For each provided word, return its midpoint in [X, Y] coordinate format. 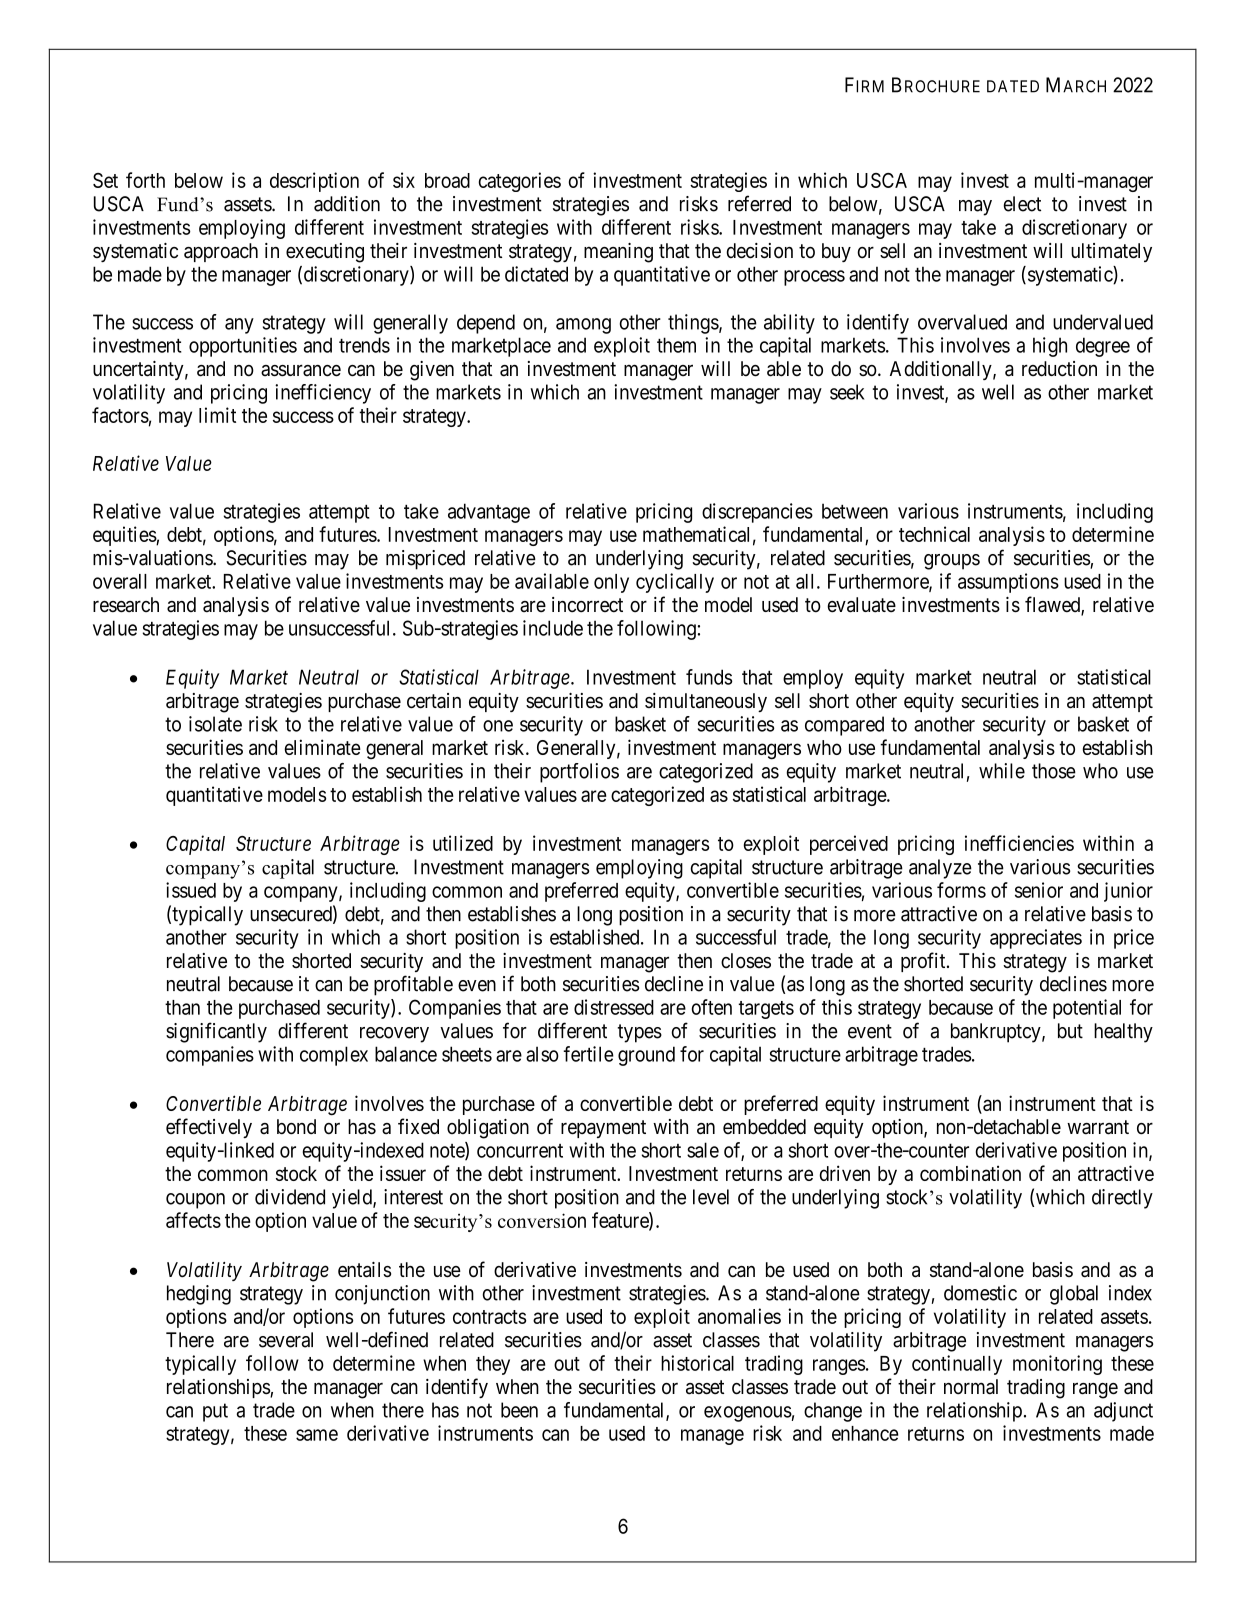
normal [971, 1387]
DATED [1013, 86]
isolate [215, 724]
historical [697, 1363]
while [1002, 771]
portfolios [579, 773]
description [314, 182]
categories [519, 182]
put [215, 1412]
